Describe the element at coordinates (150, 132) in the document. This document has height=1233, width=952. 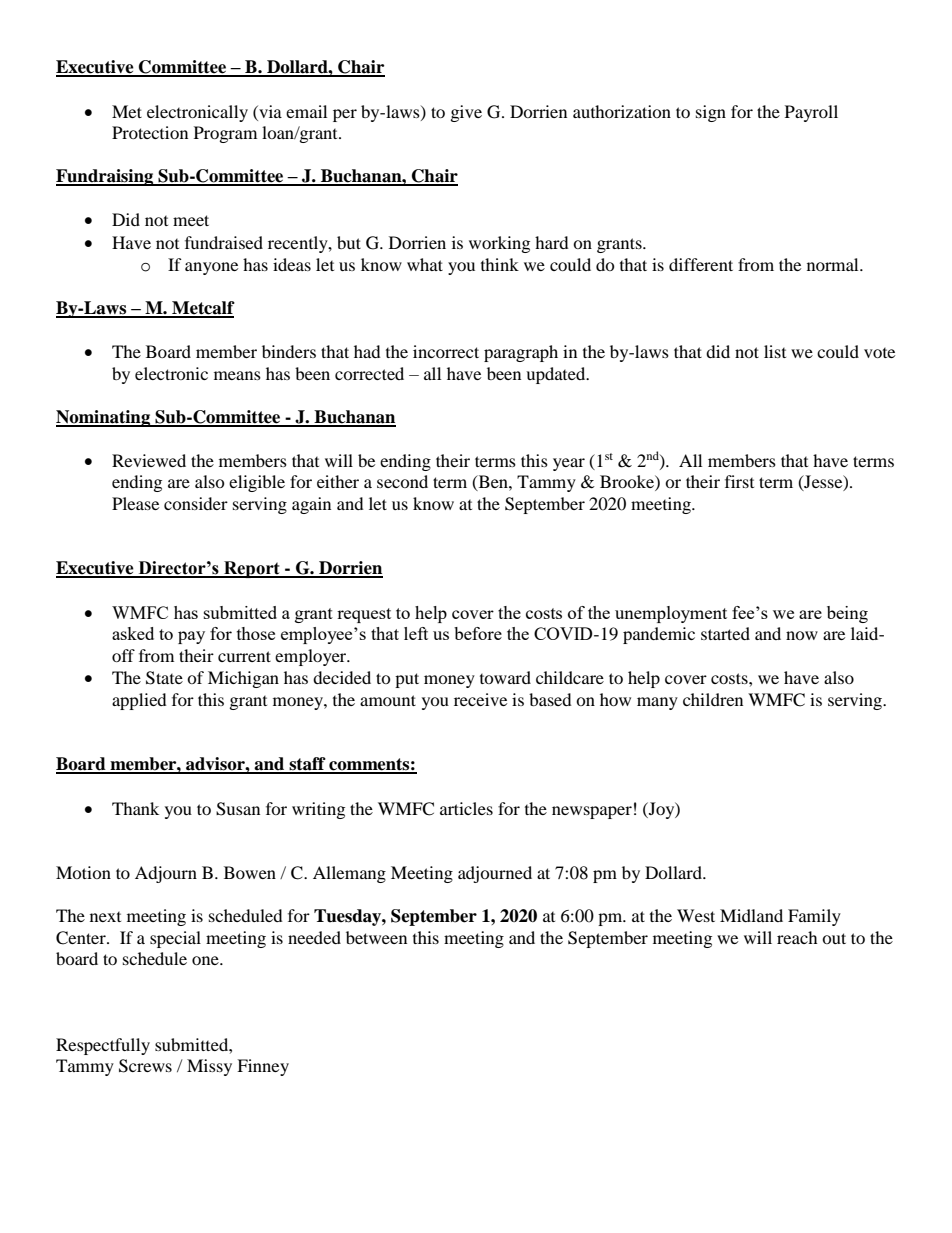
I see `Protection` at that location.
